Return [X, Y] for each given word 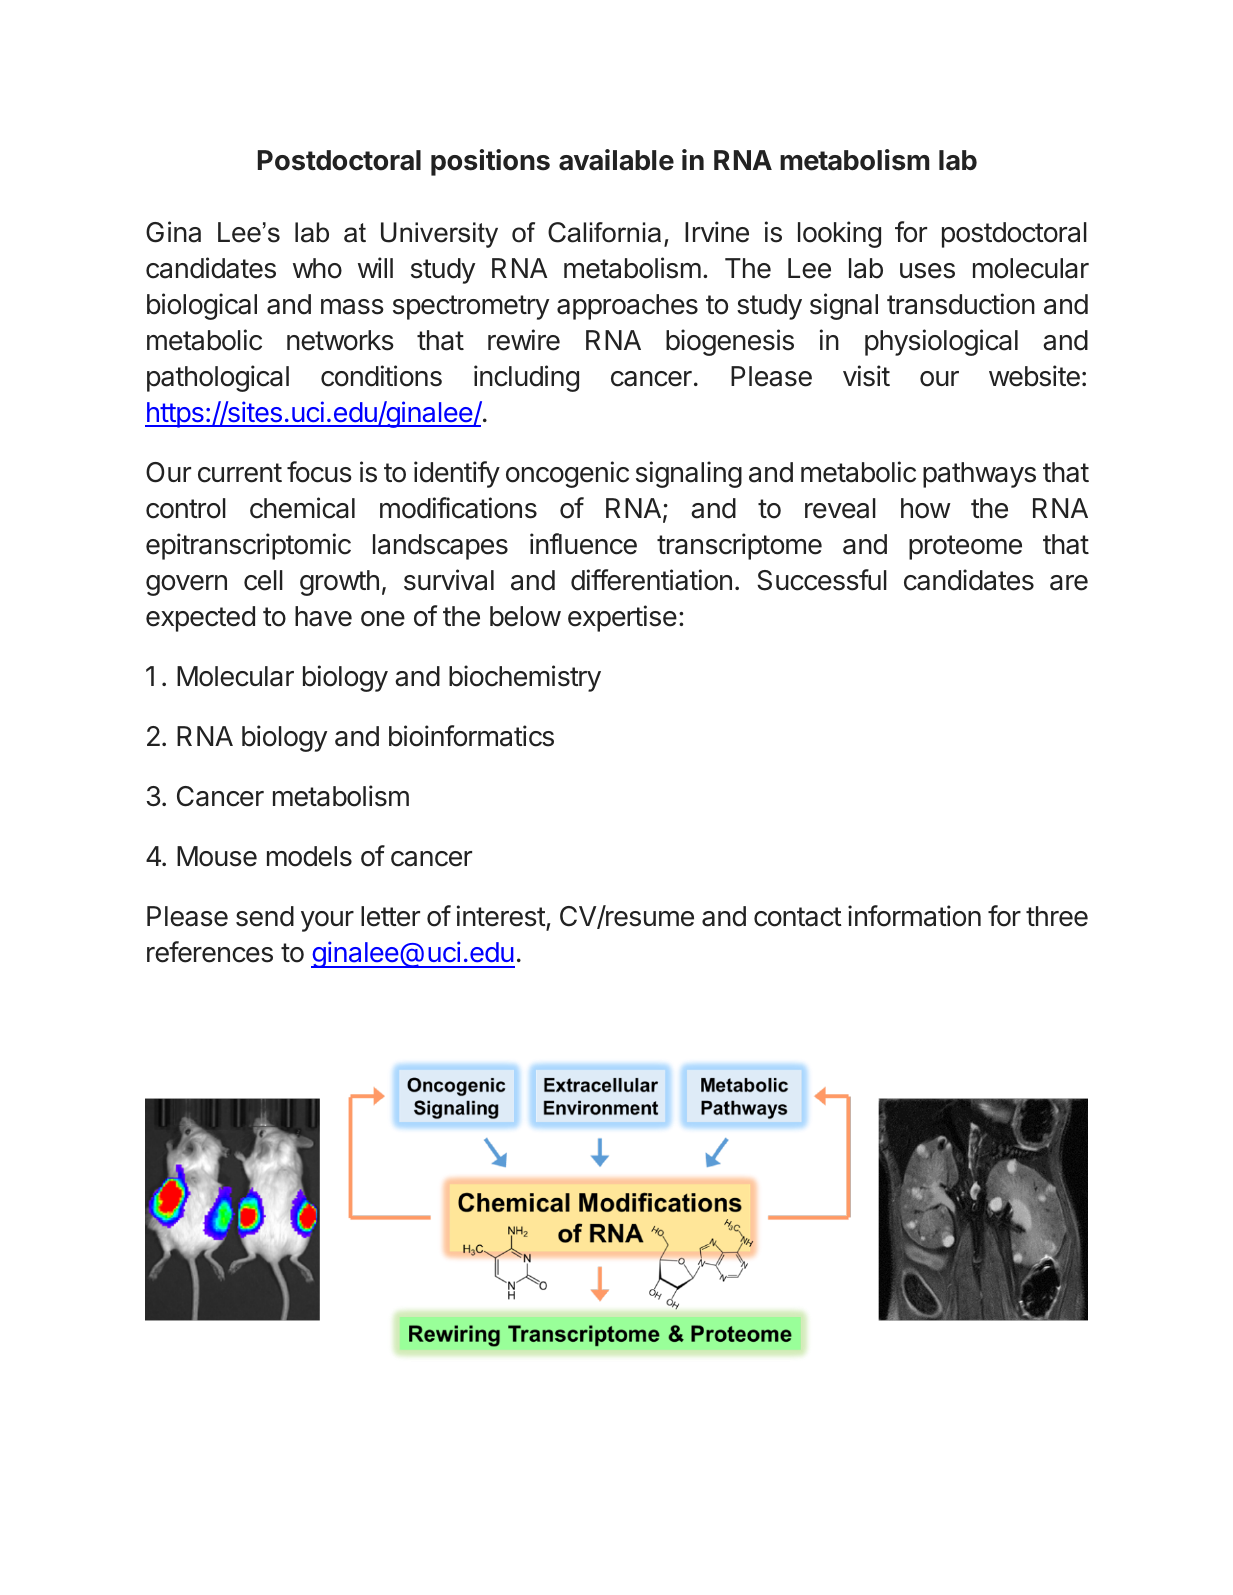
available [616, 160]
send [265, 916]
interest [502, 917]
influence [583, 544]
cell [263, 580]
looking [839, 234]
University [439, 235]
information [914, 916]
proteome [965, 547]
